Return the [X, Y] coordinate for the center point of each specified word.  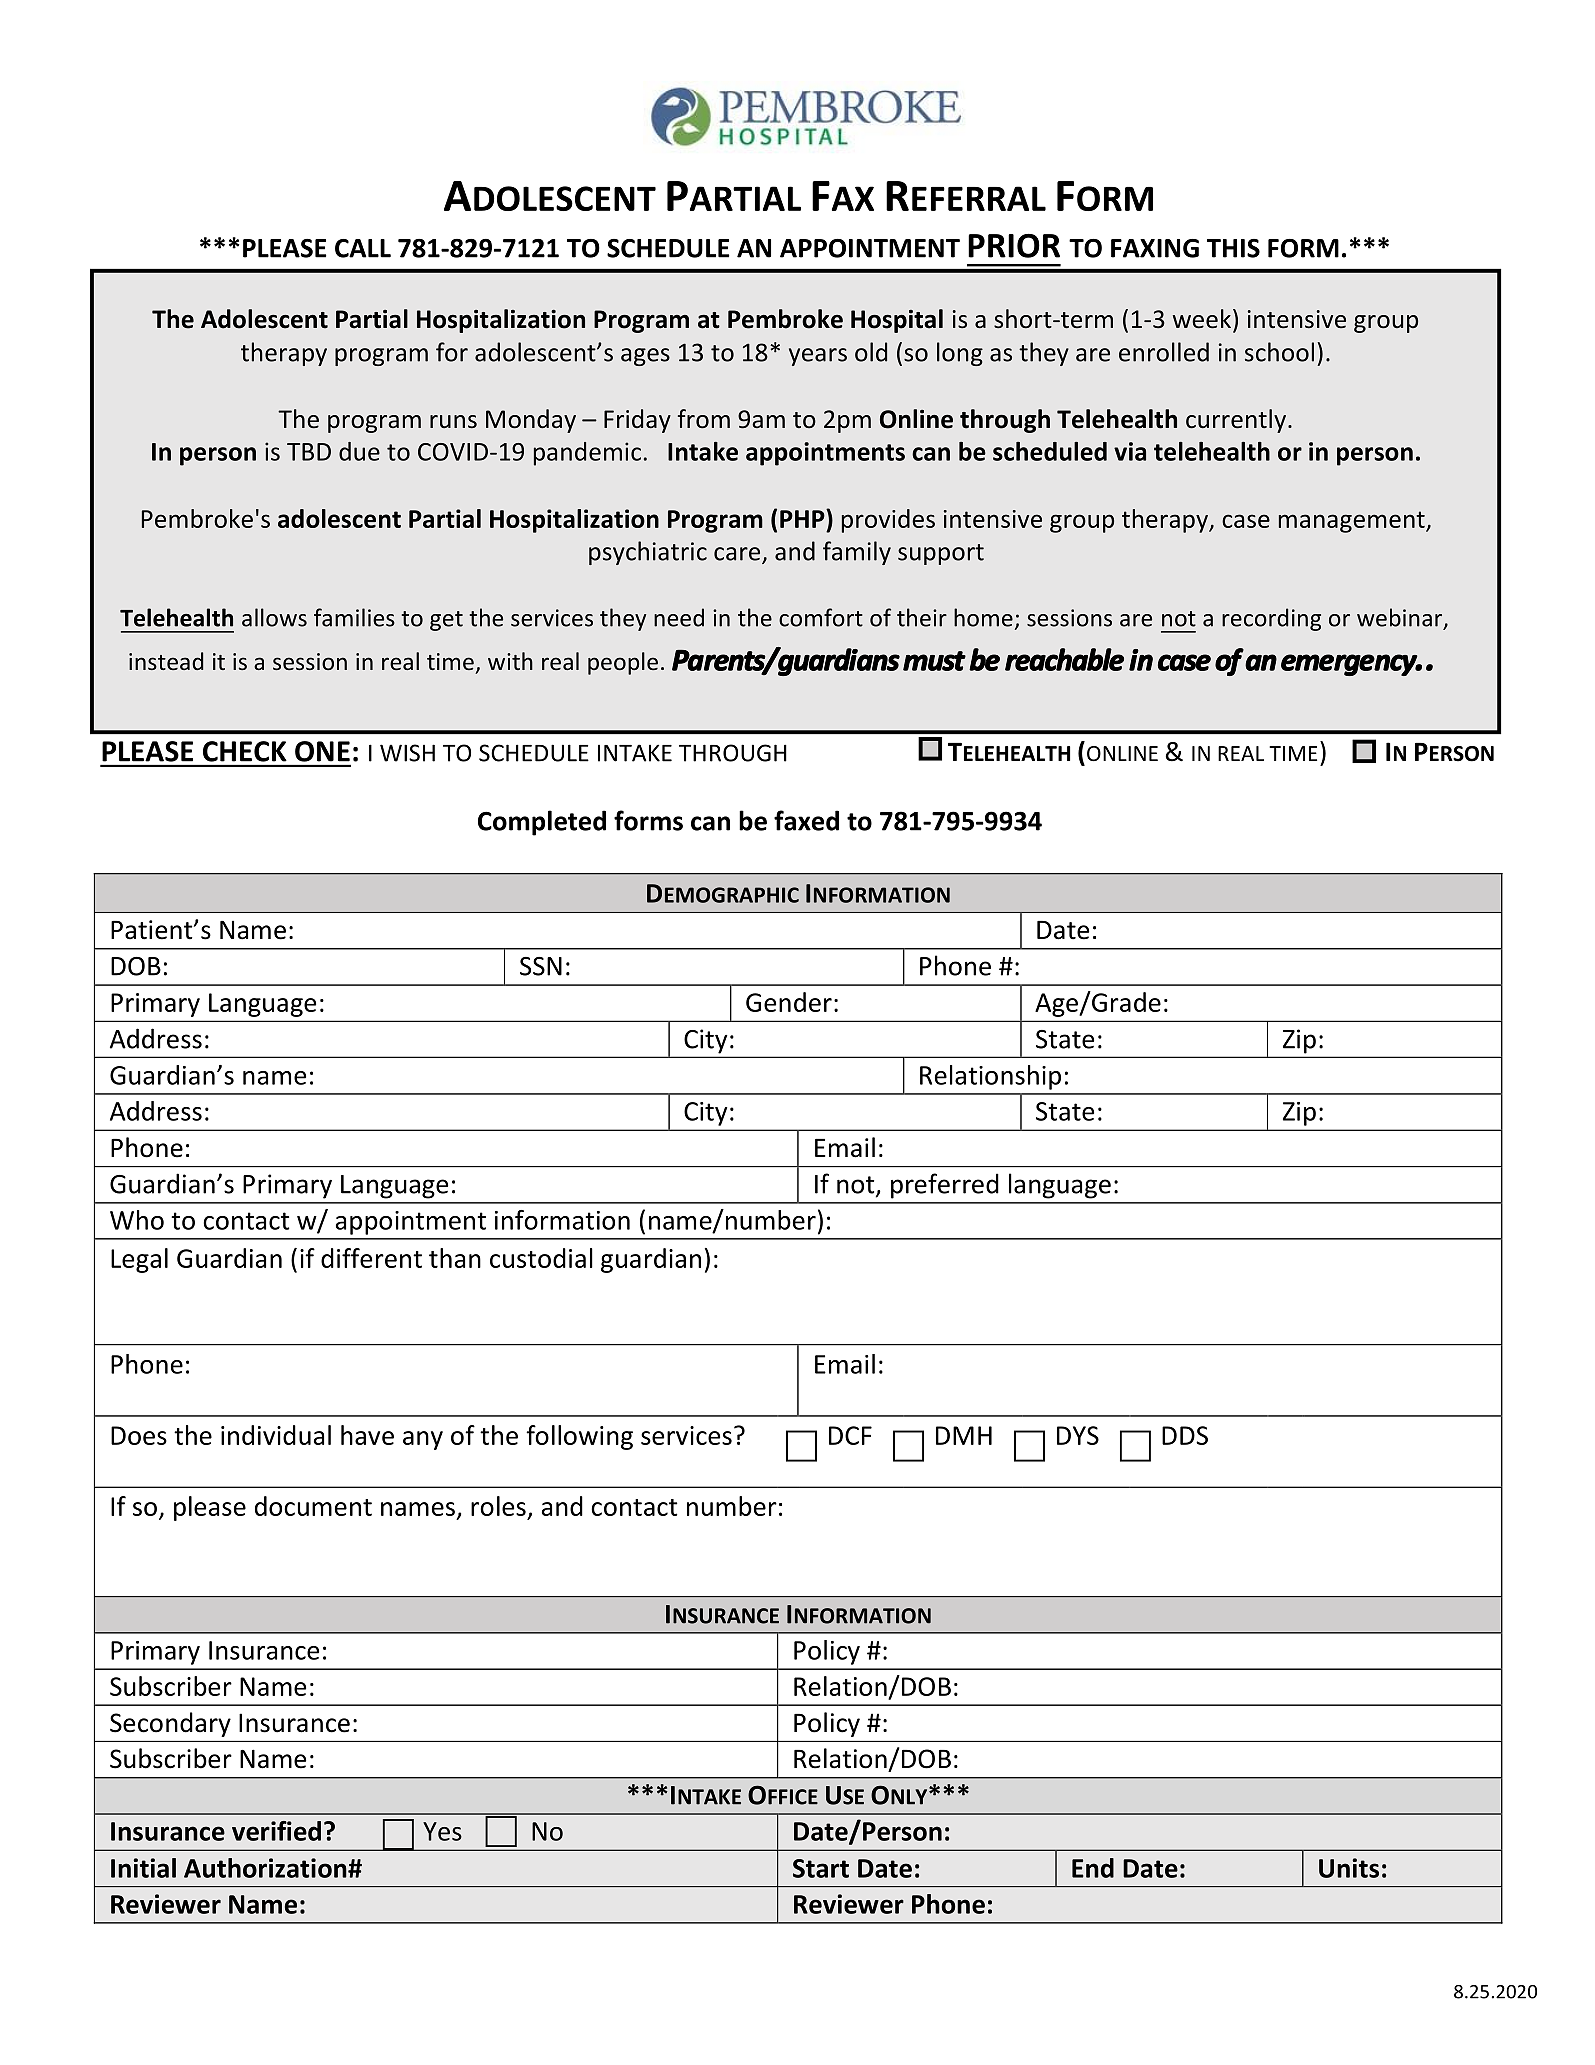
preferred [945, 1186]
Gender [789, 1002]
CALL [363, 248]
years [818, 357]
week [1202, 319]
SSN [541, 966]
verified [276, 1831]
